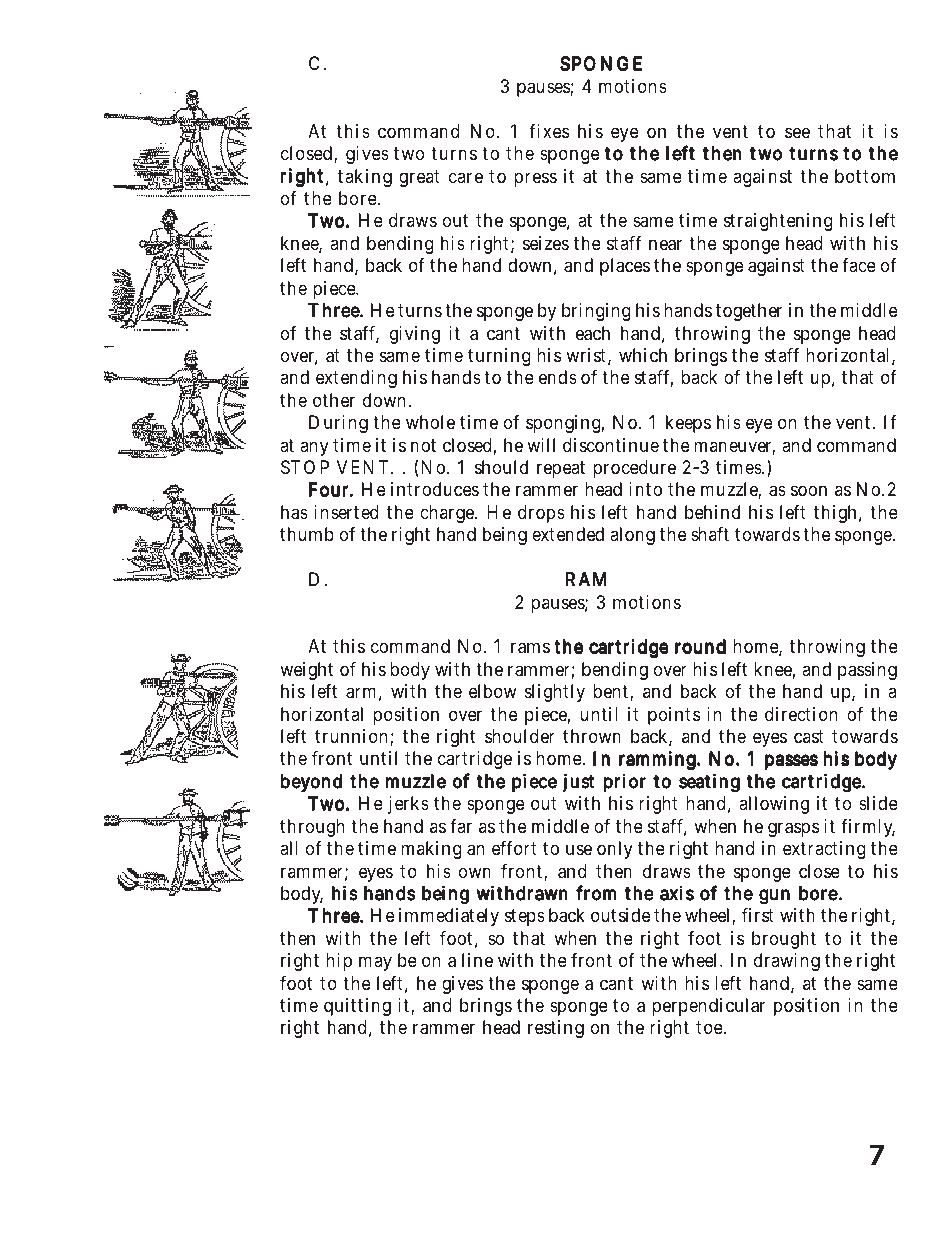 The image size is (952, 1233). What do you see at coordinates (797, 132) in the screenshot?
I see `see` at bounding box center [797, 132].
